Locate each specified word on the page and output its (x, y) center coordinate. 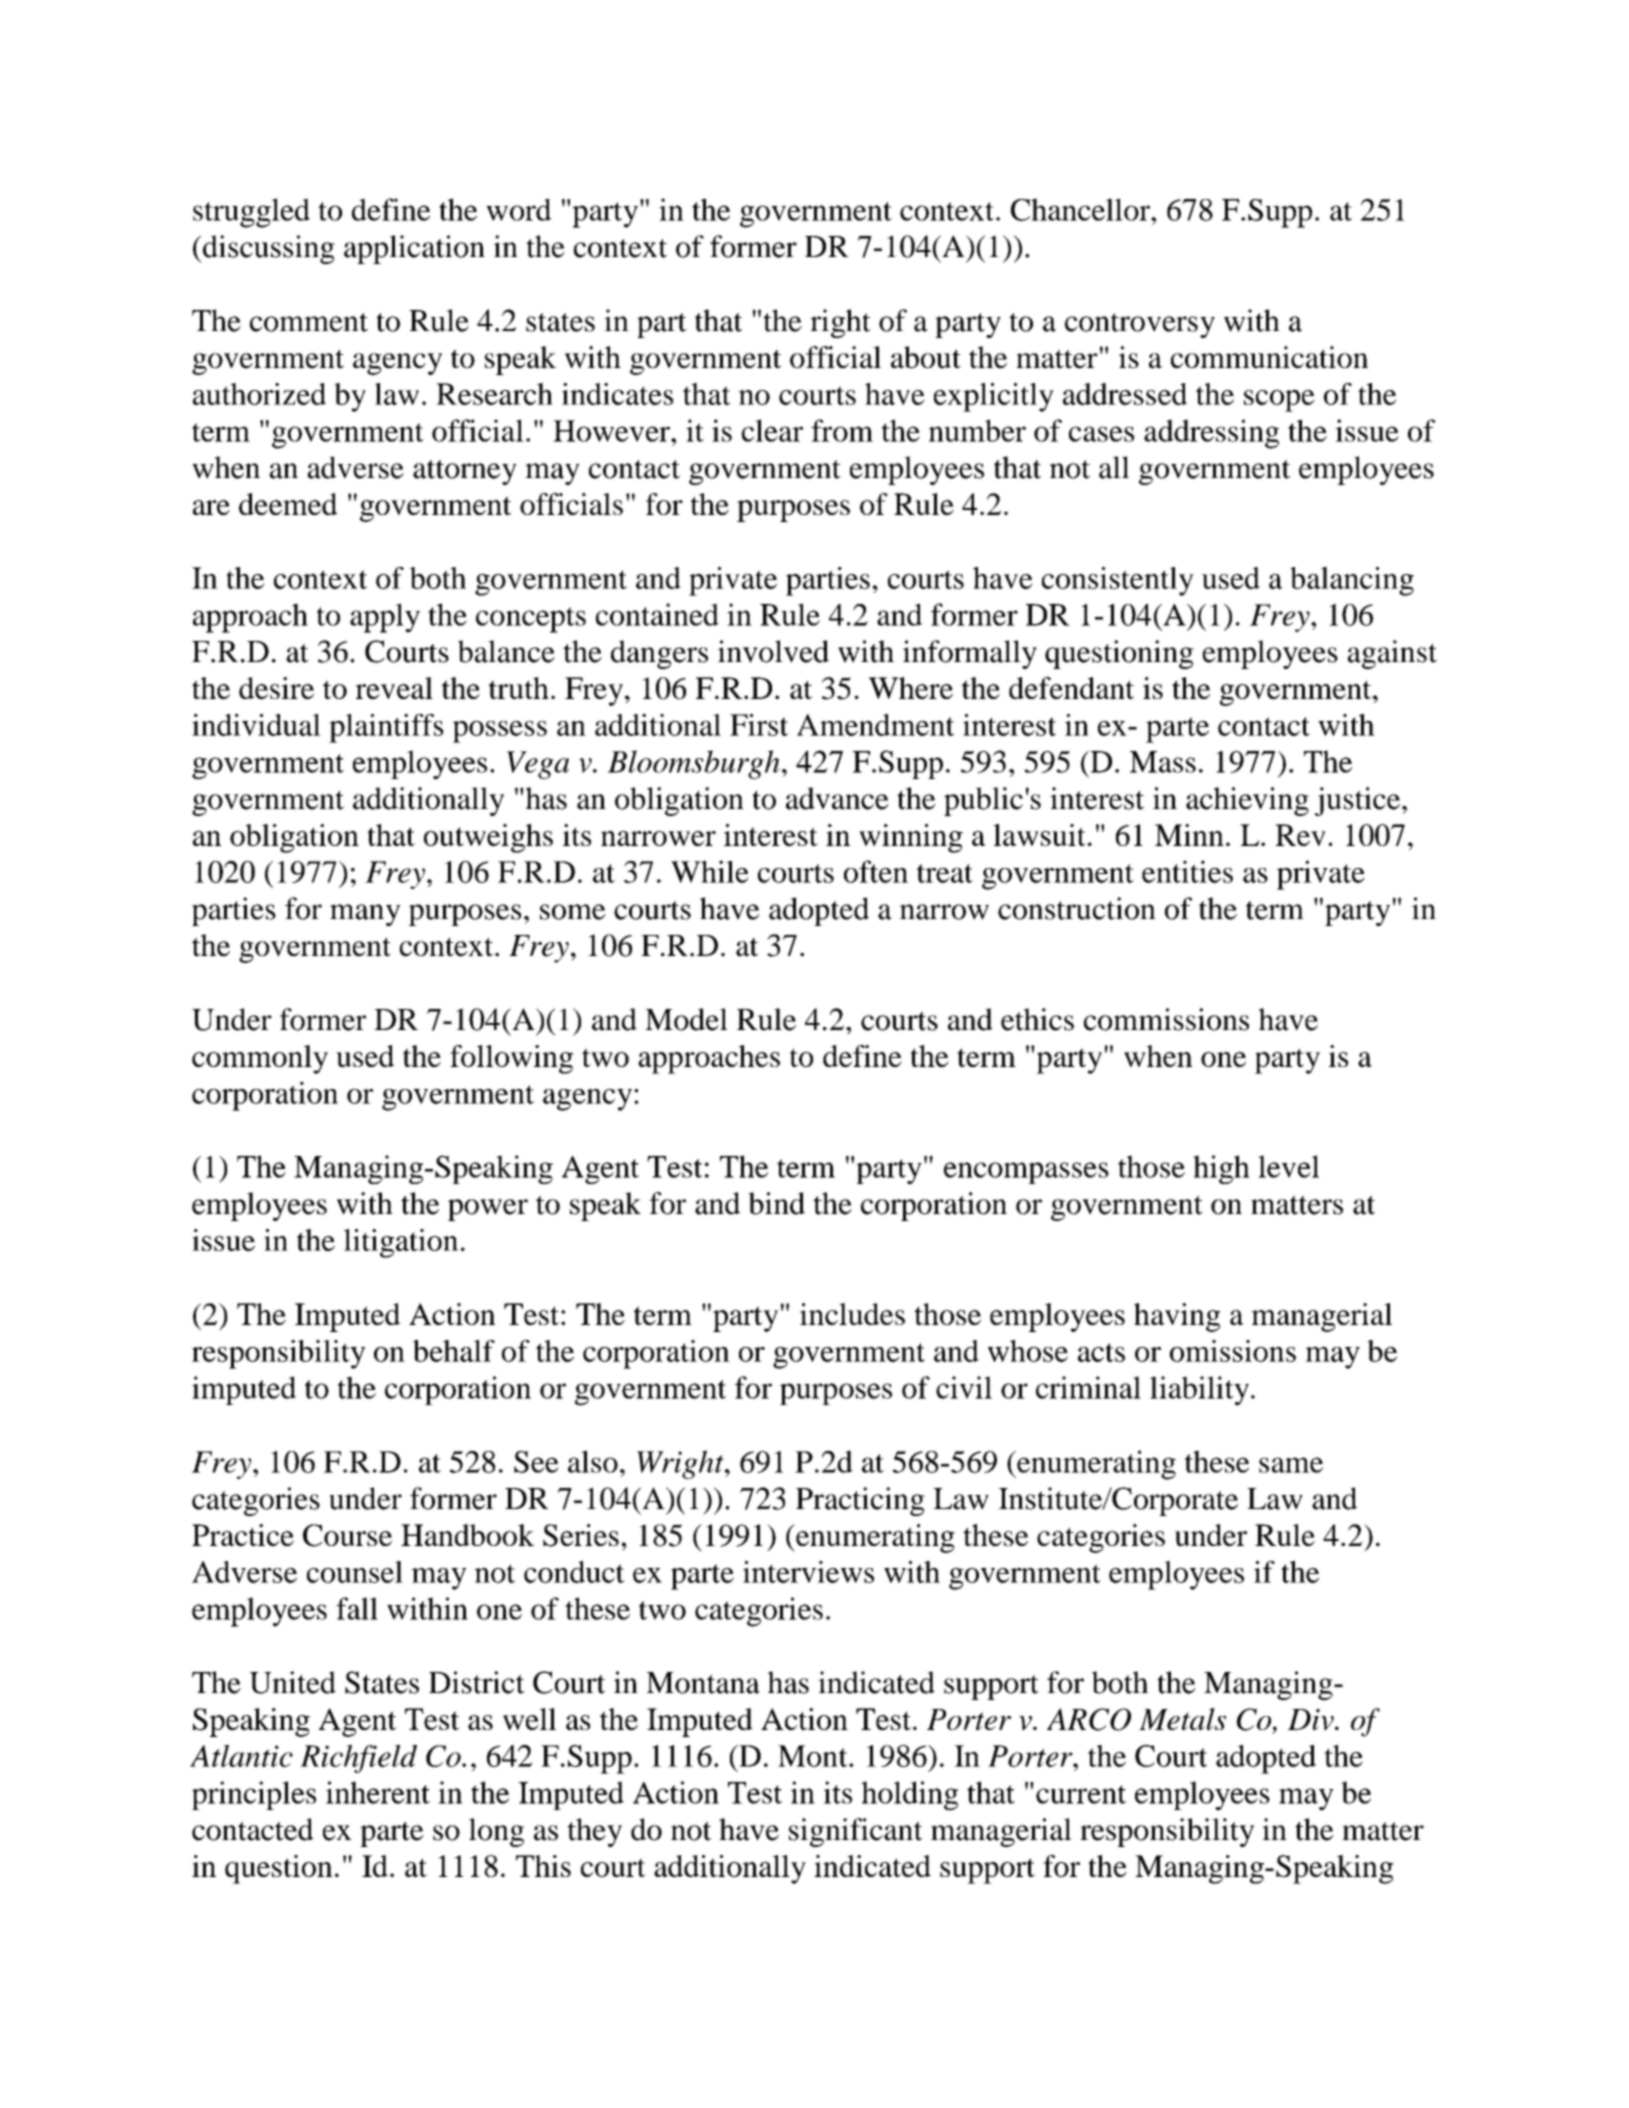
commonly (260, 1059)
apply (385, 618)
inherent (378, 1792)
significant (855, 1832)
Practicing (860, 1501)
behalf (454, 1351)
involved (773, 651)
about (926, 357)
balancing (1352, 581)
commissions (1166, 1019)
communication (1269, 357)
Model (686, 1019)
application (414, 249)
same (1291, 1465)
